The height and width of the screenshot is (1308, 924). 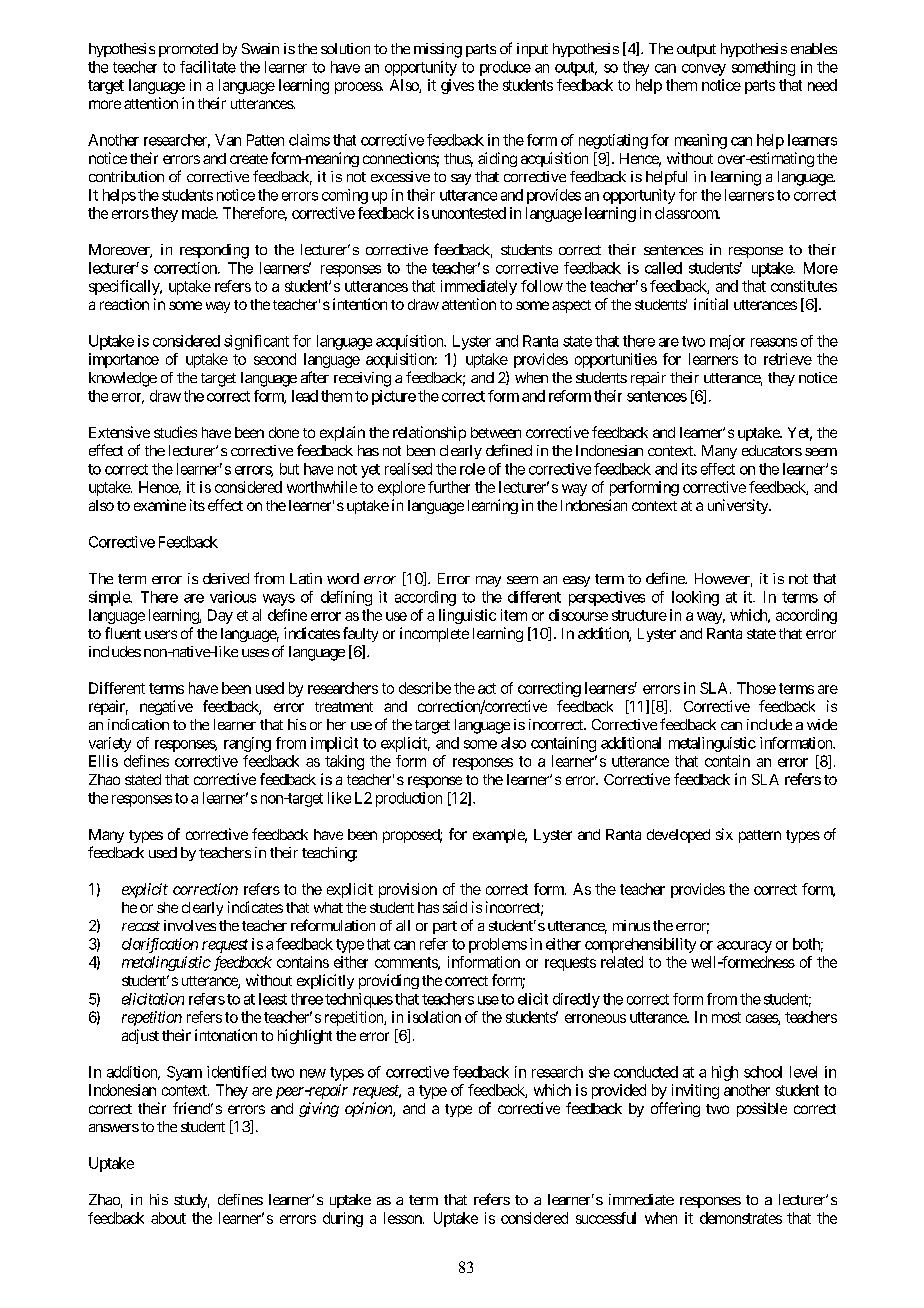 What do you see at coordinates (208, 67) in the screenshot?
I see `facilitate` at bounding box center [208, 67].
